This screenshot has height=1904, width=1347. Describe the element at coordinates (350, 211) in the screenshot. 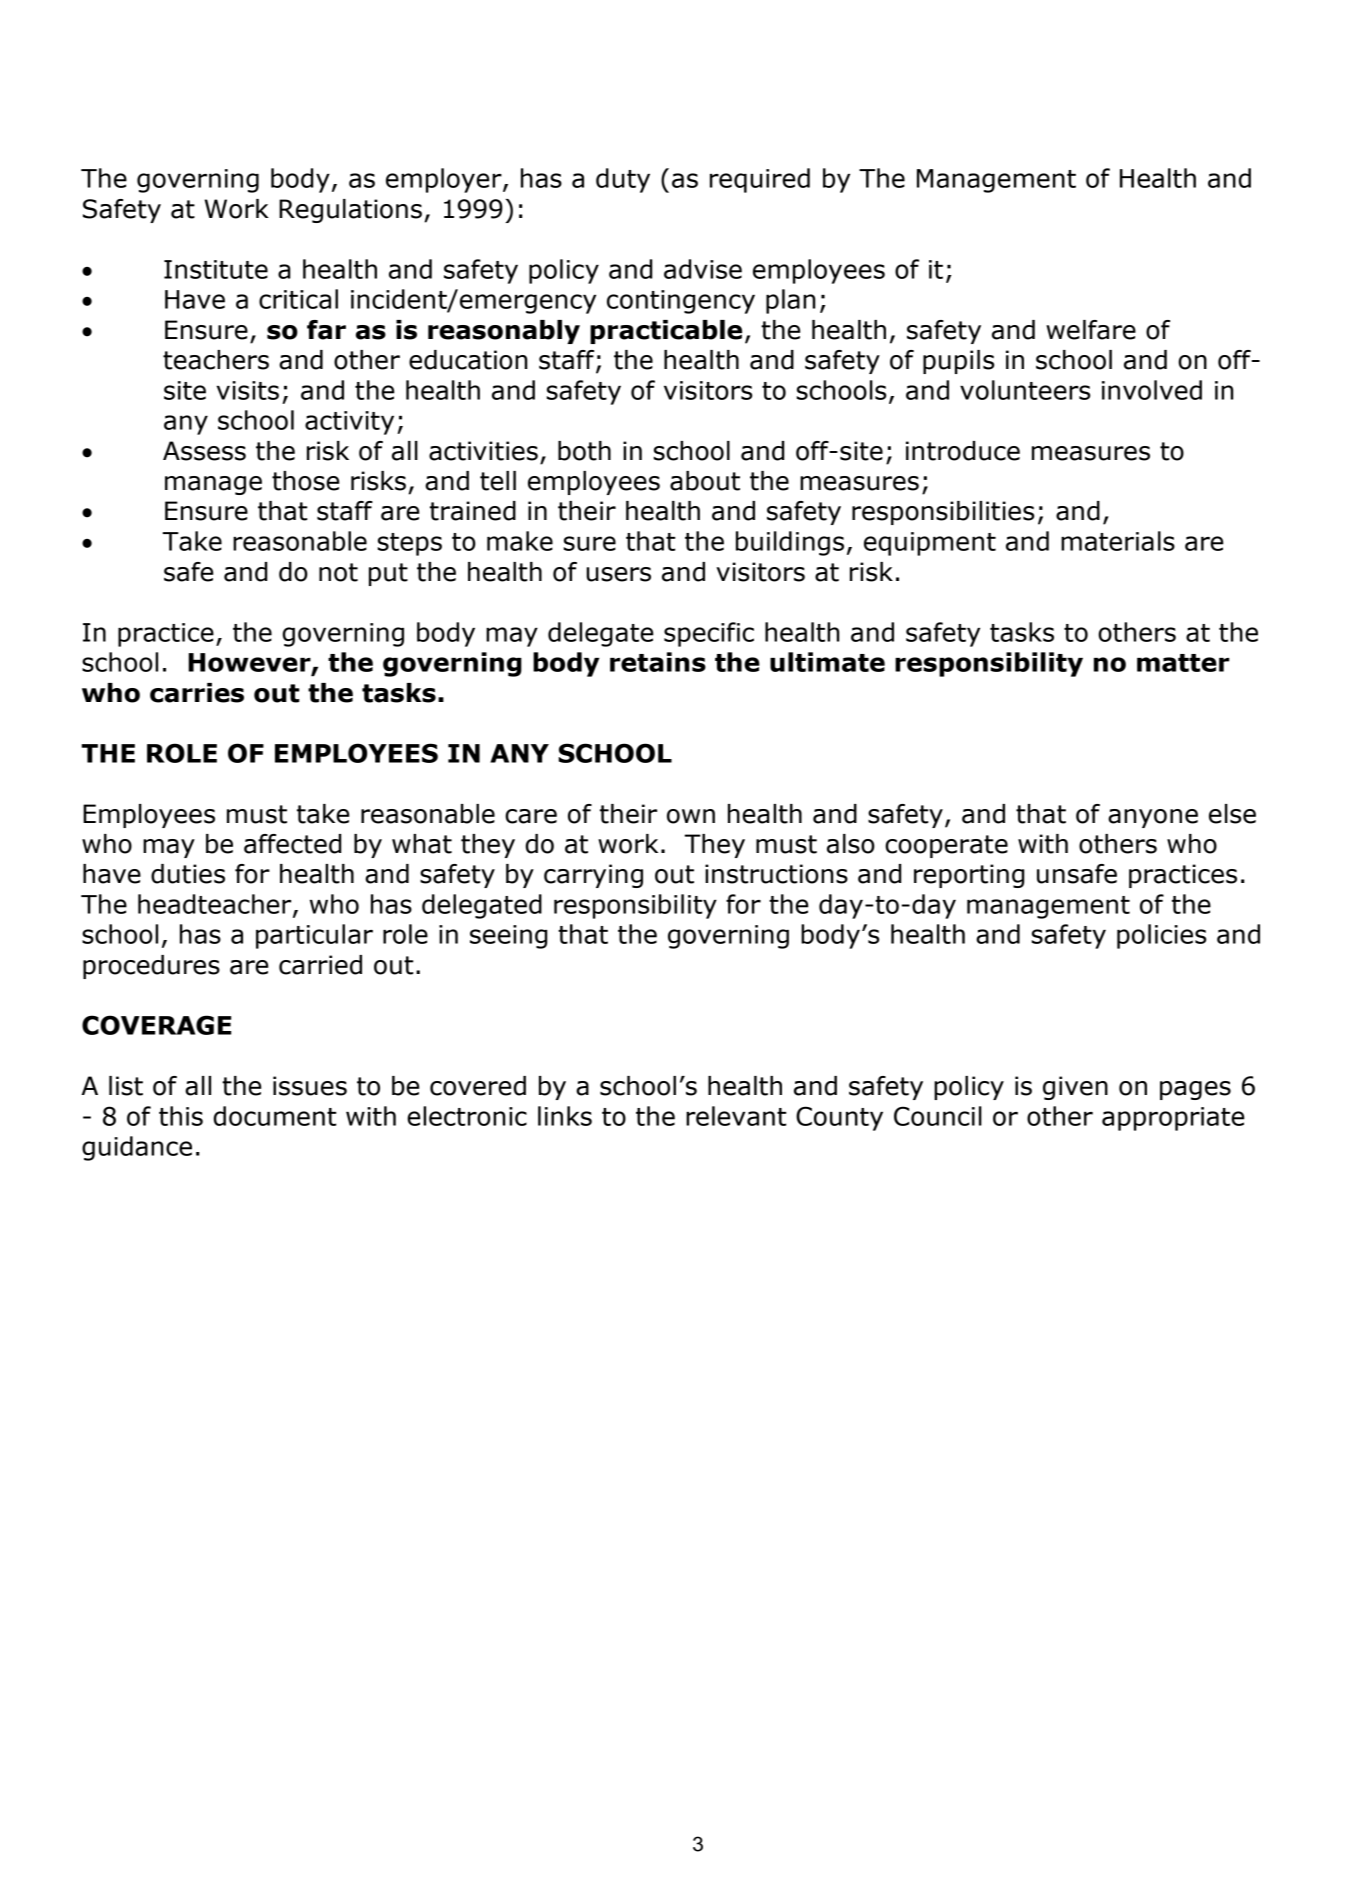

I see `Regulations` at that location.
